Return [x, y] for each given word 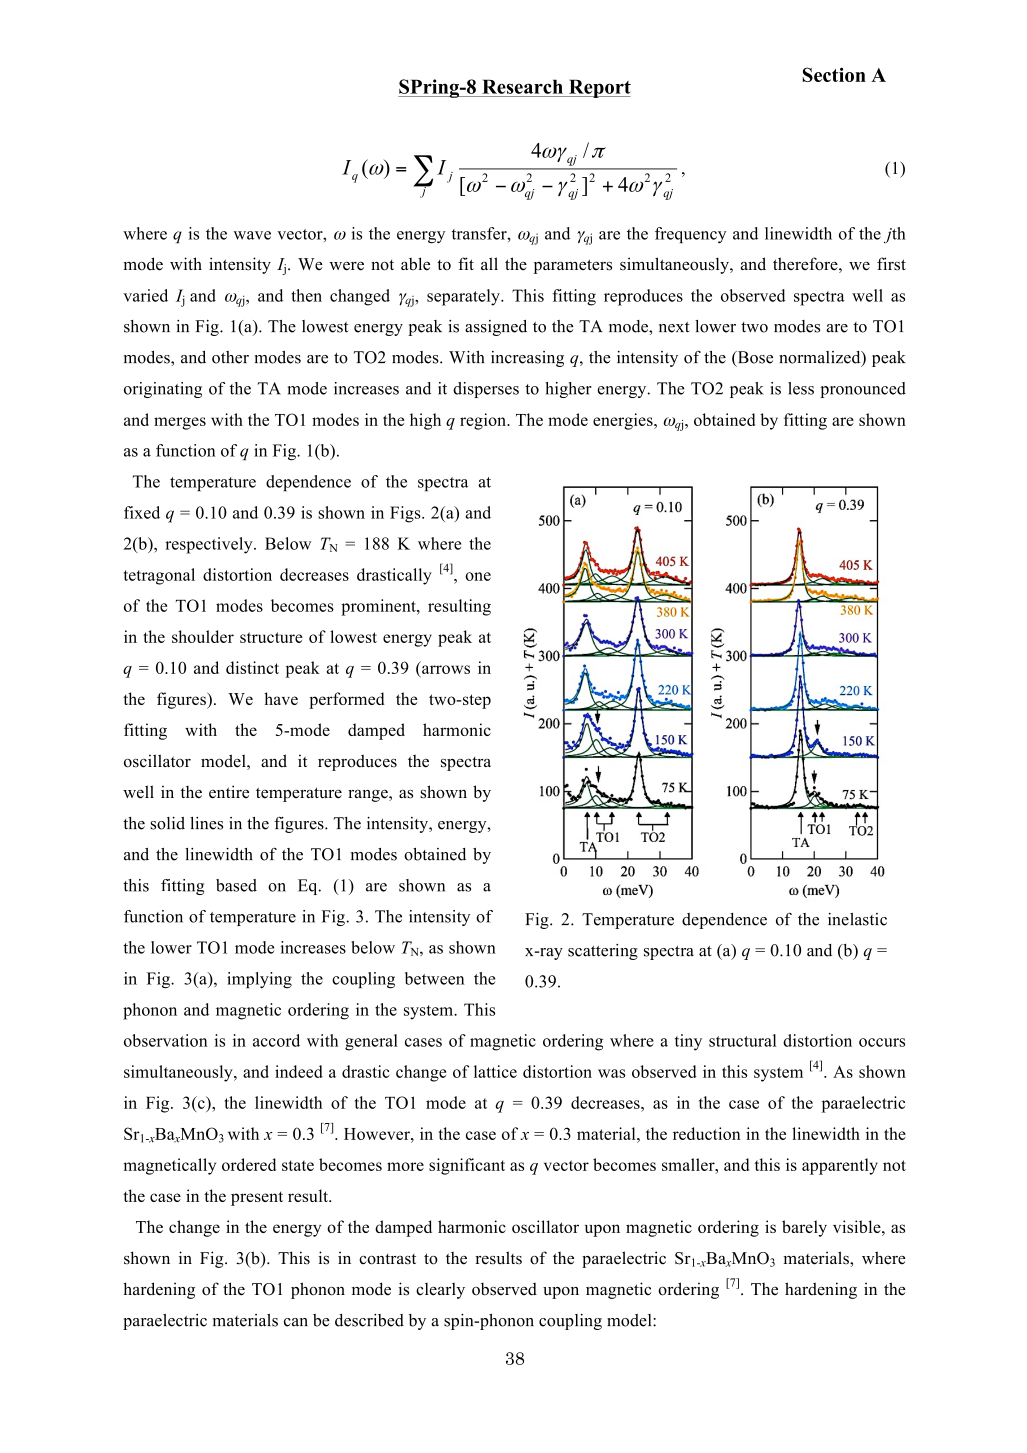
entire [229, 792]
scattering [603, 952]
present [257, 1198]
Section [834, 74]
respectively [210, 545]
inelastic [857, 919]
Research [522, 86]
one [478, 576]
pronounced [863, 390]
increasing [527, 359]
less [801, 388]
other [230, 357]
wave [252, 235]
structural [743, 1040]
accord [276, 1040]
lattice [495, 1071]
